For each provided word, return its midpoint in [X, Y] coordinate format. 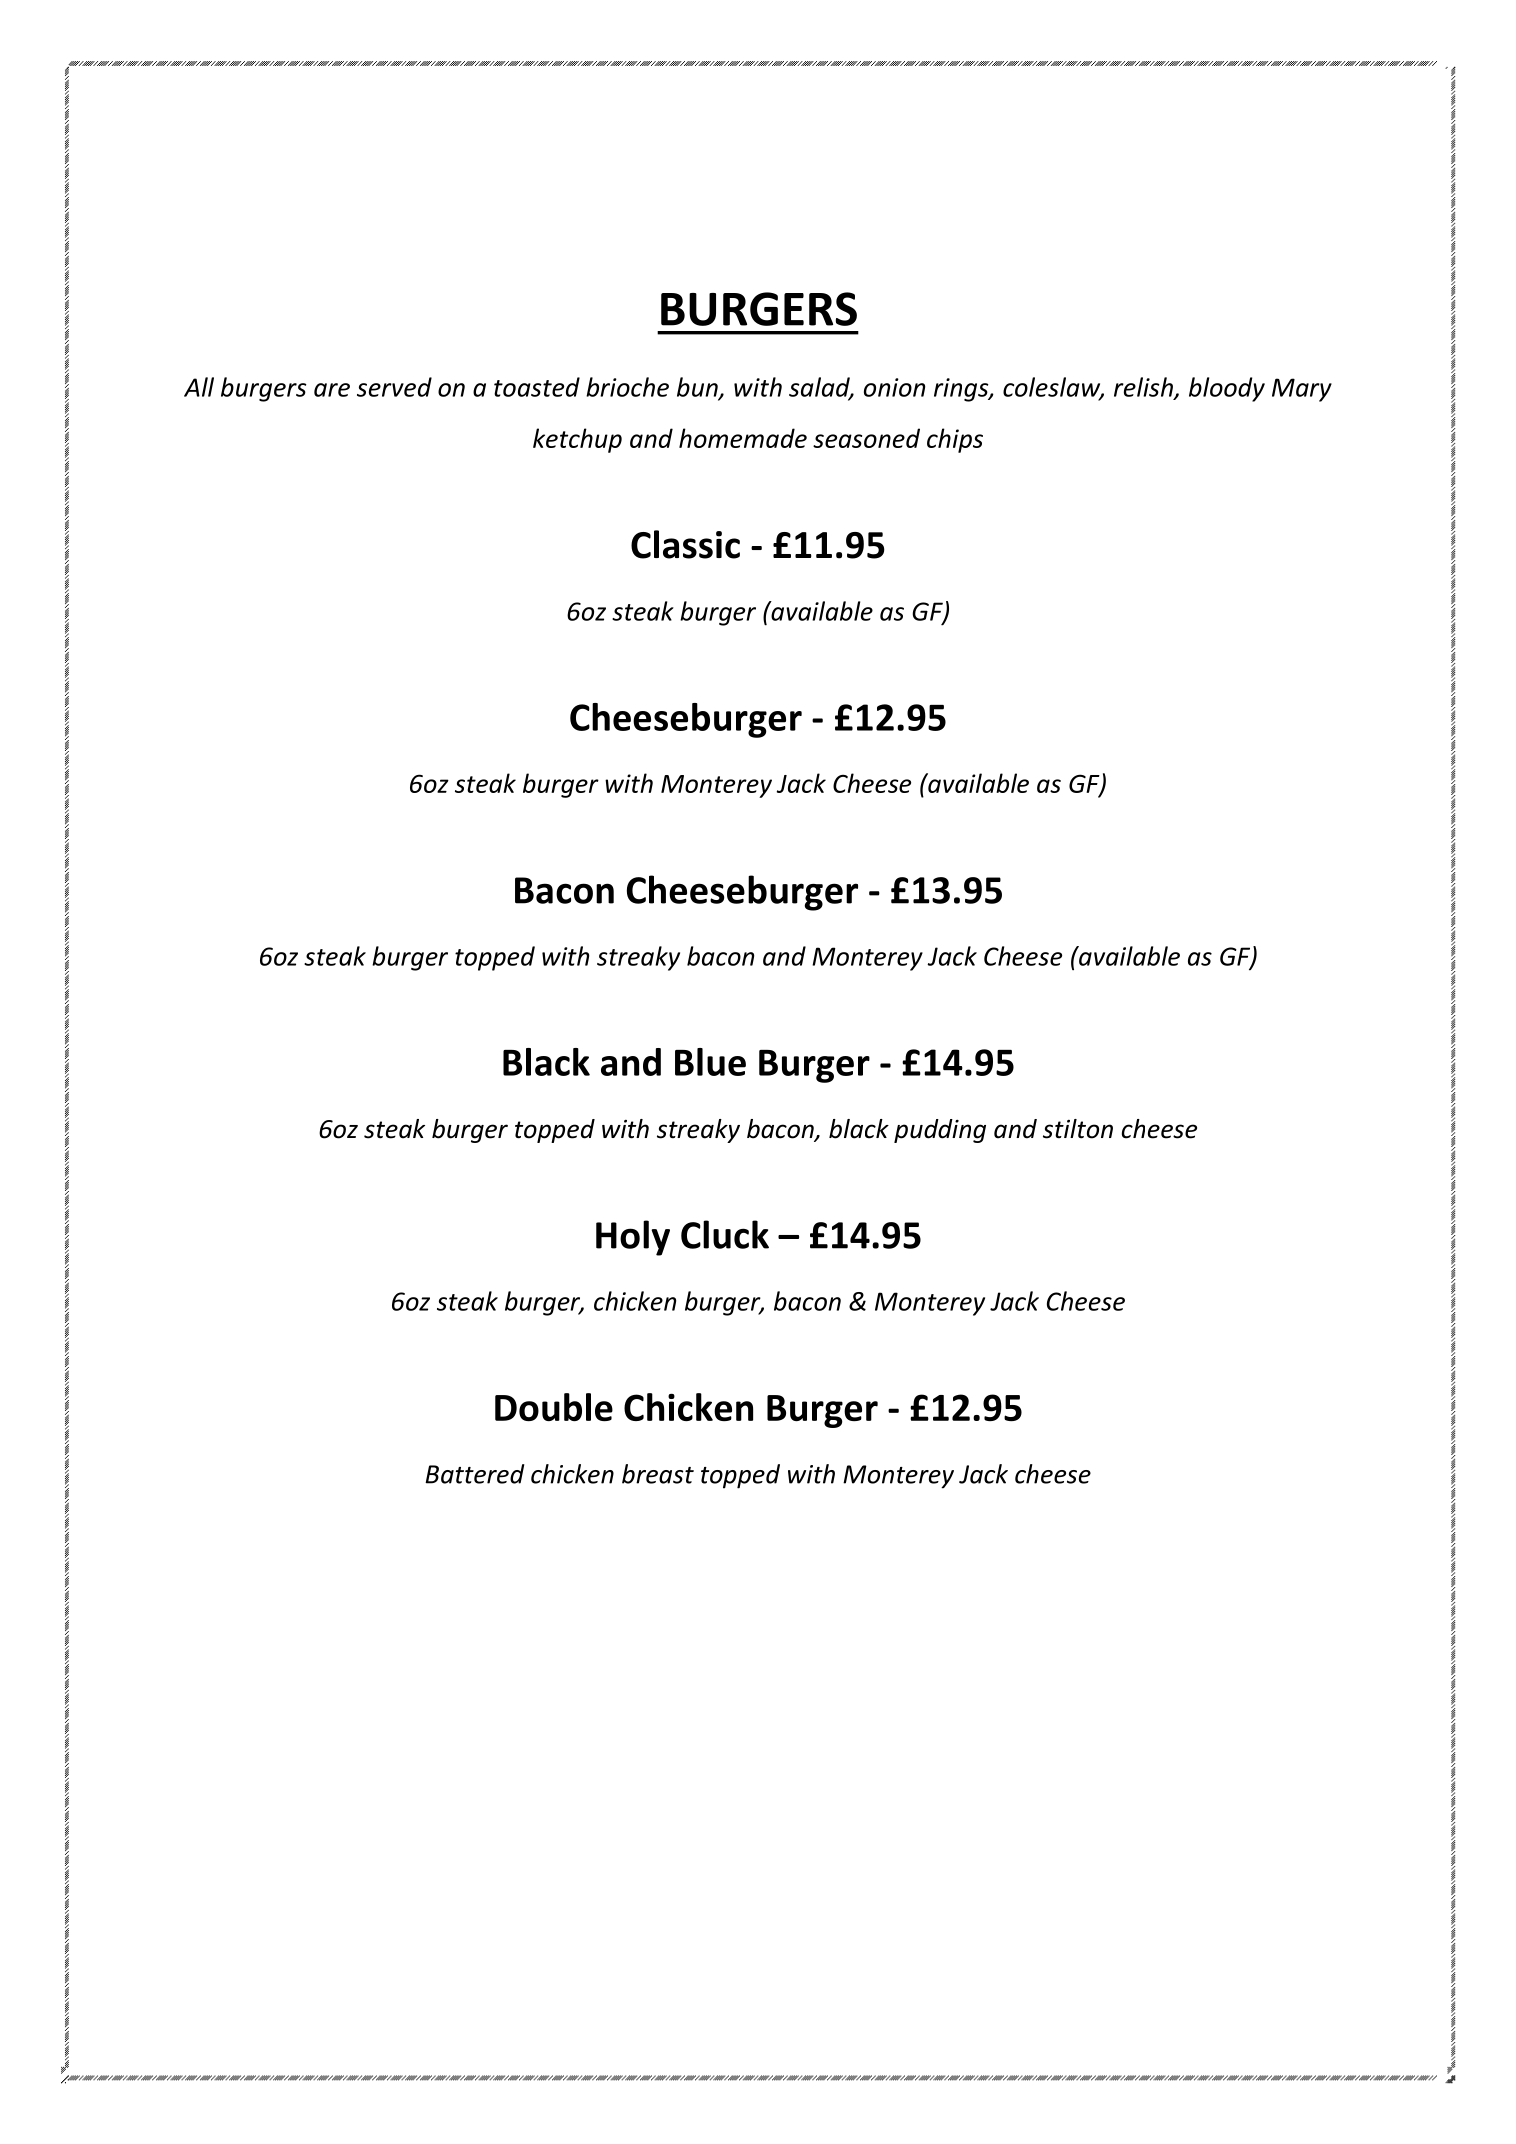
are [332, 390]
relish [1144, 388]
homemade [743, 438]
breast [658, 1474]
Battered [475, 1474]
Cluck [725, 1234]
